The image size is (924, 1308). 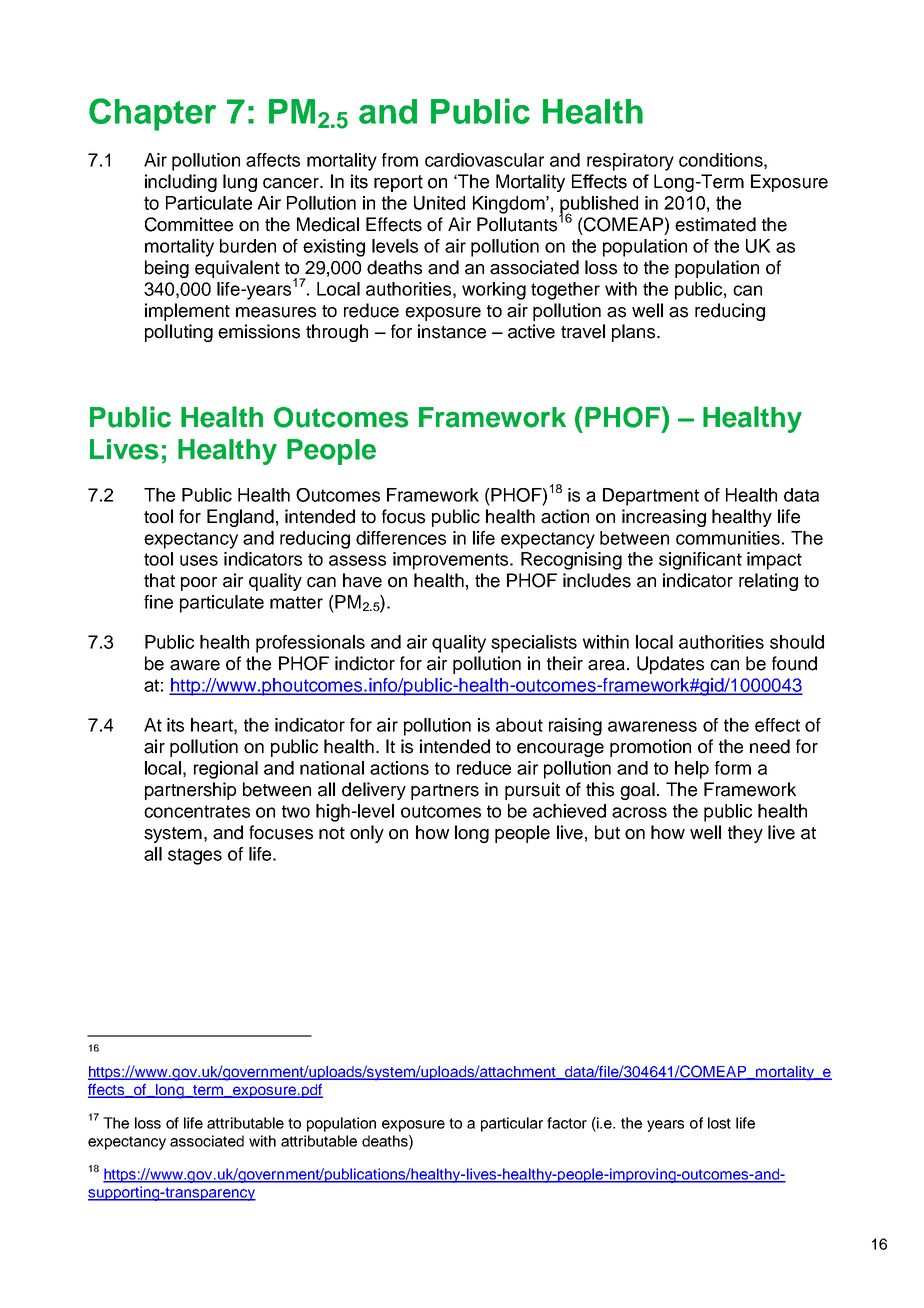 I want to click on poor, so click(x=199, y=584).
